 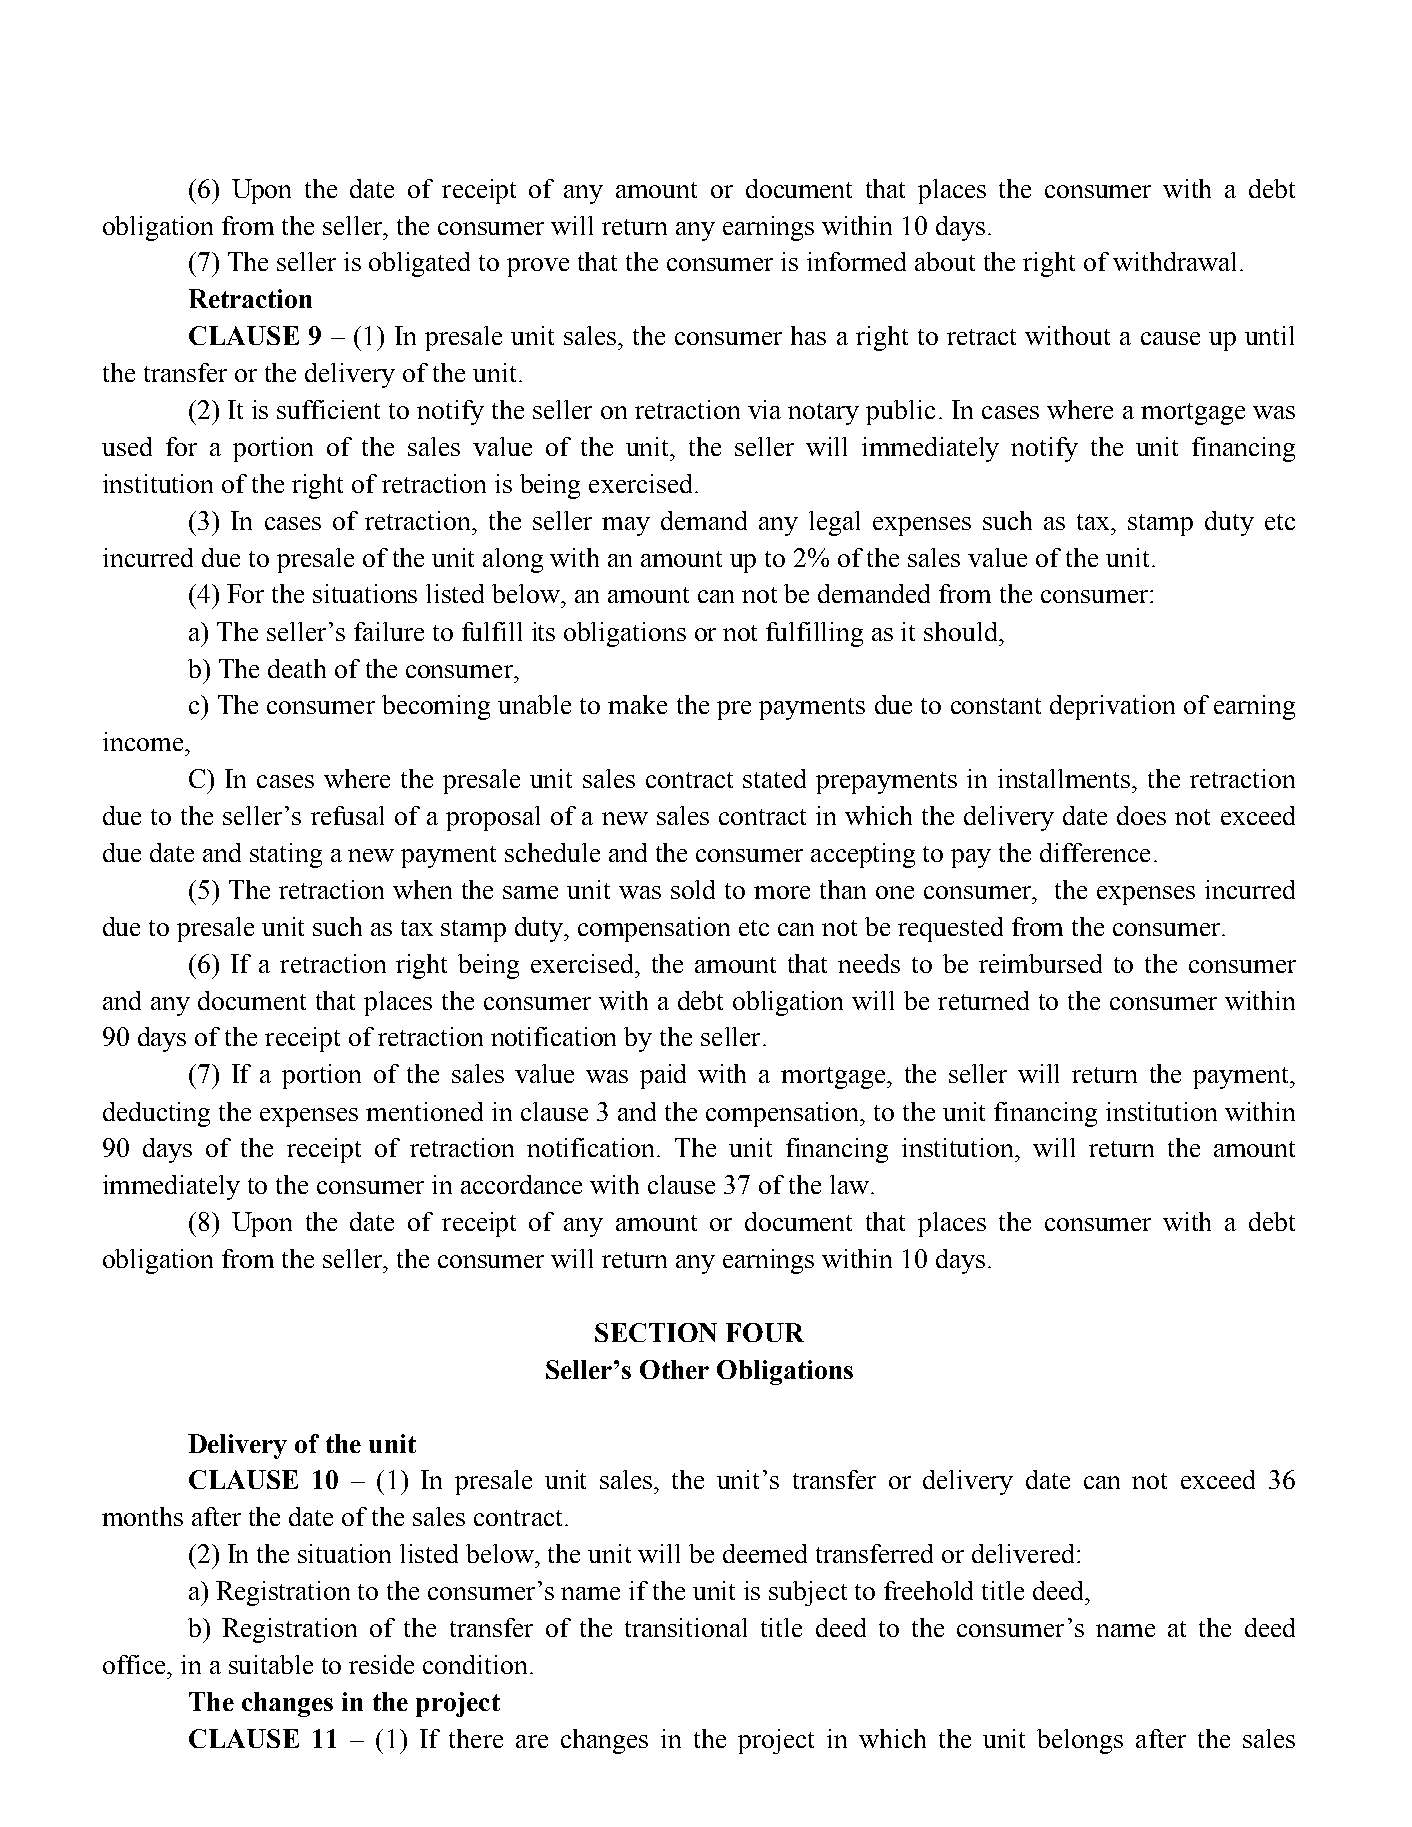 What do you see at coordinates (962, 631) in the document?
I see `should` at bounding box center [962, 631].
